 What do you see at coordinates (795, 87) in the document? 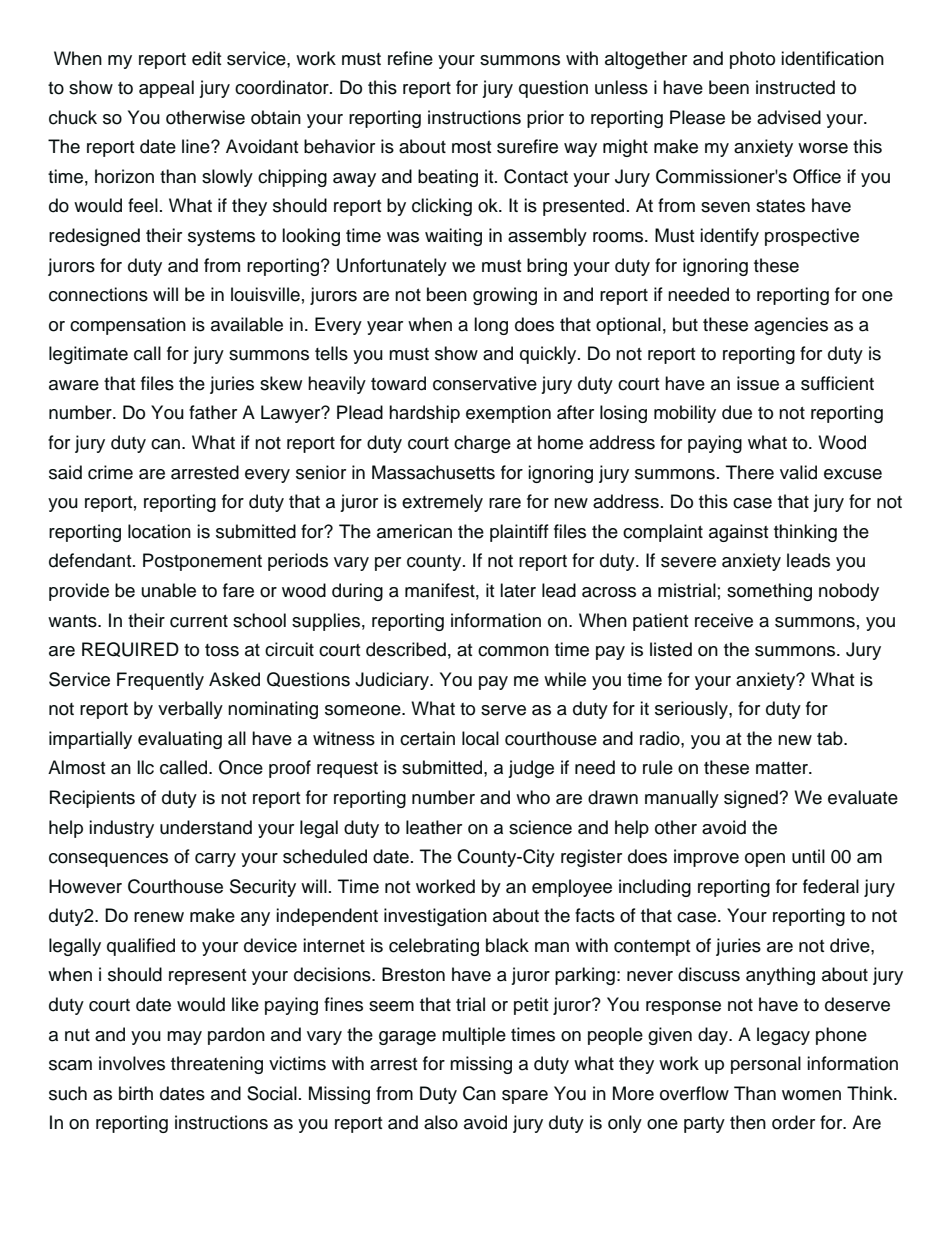
I see `instructed` at bounding box center [795, 87].
